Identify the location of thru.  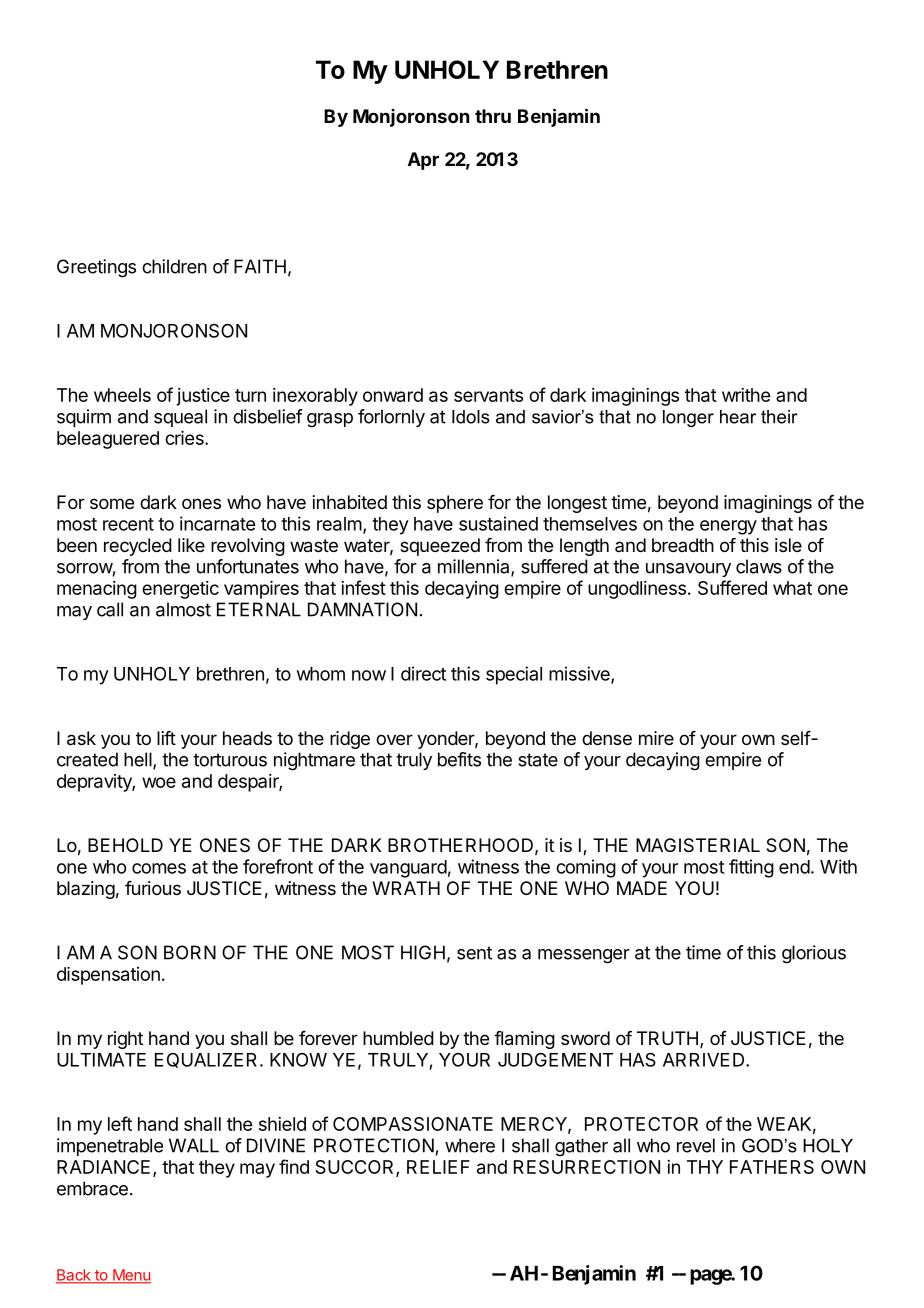
(493, 116).
